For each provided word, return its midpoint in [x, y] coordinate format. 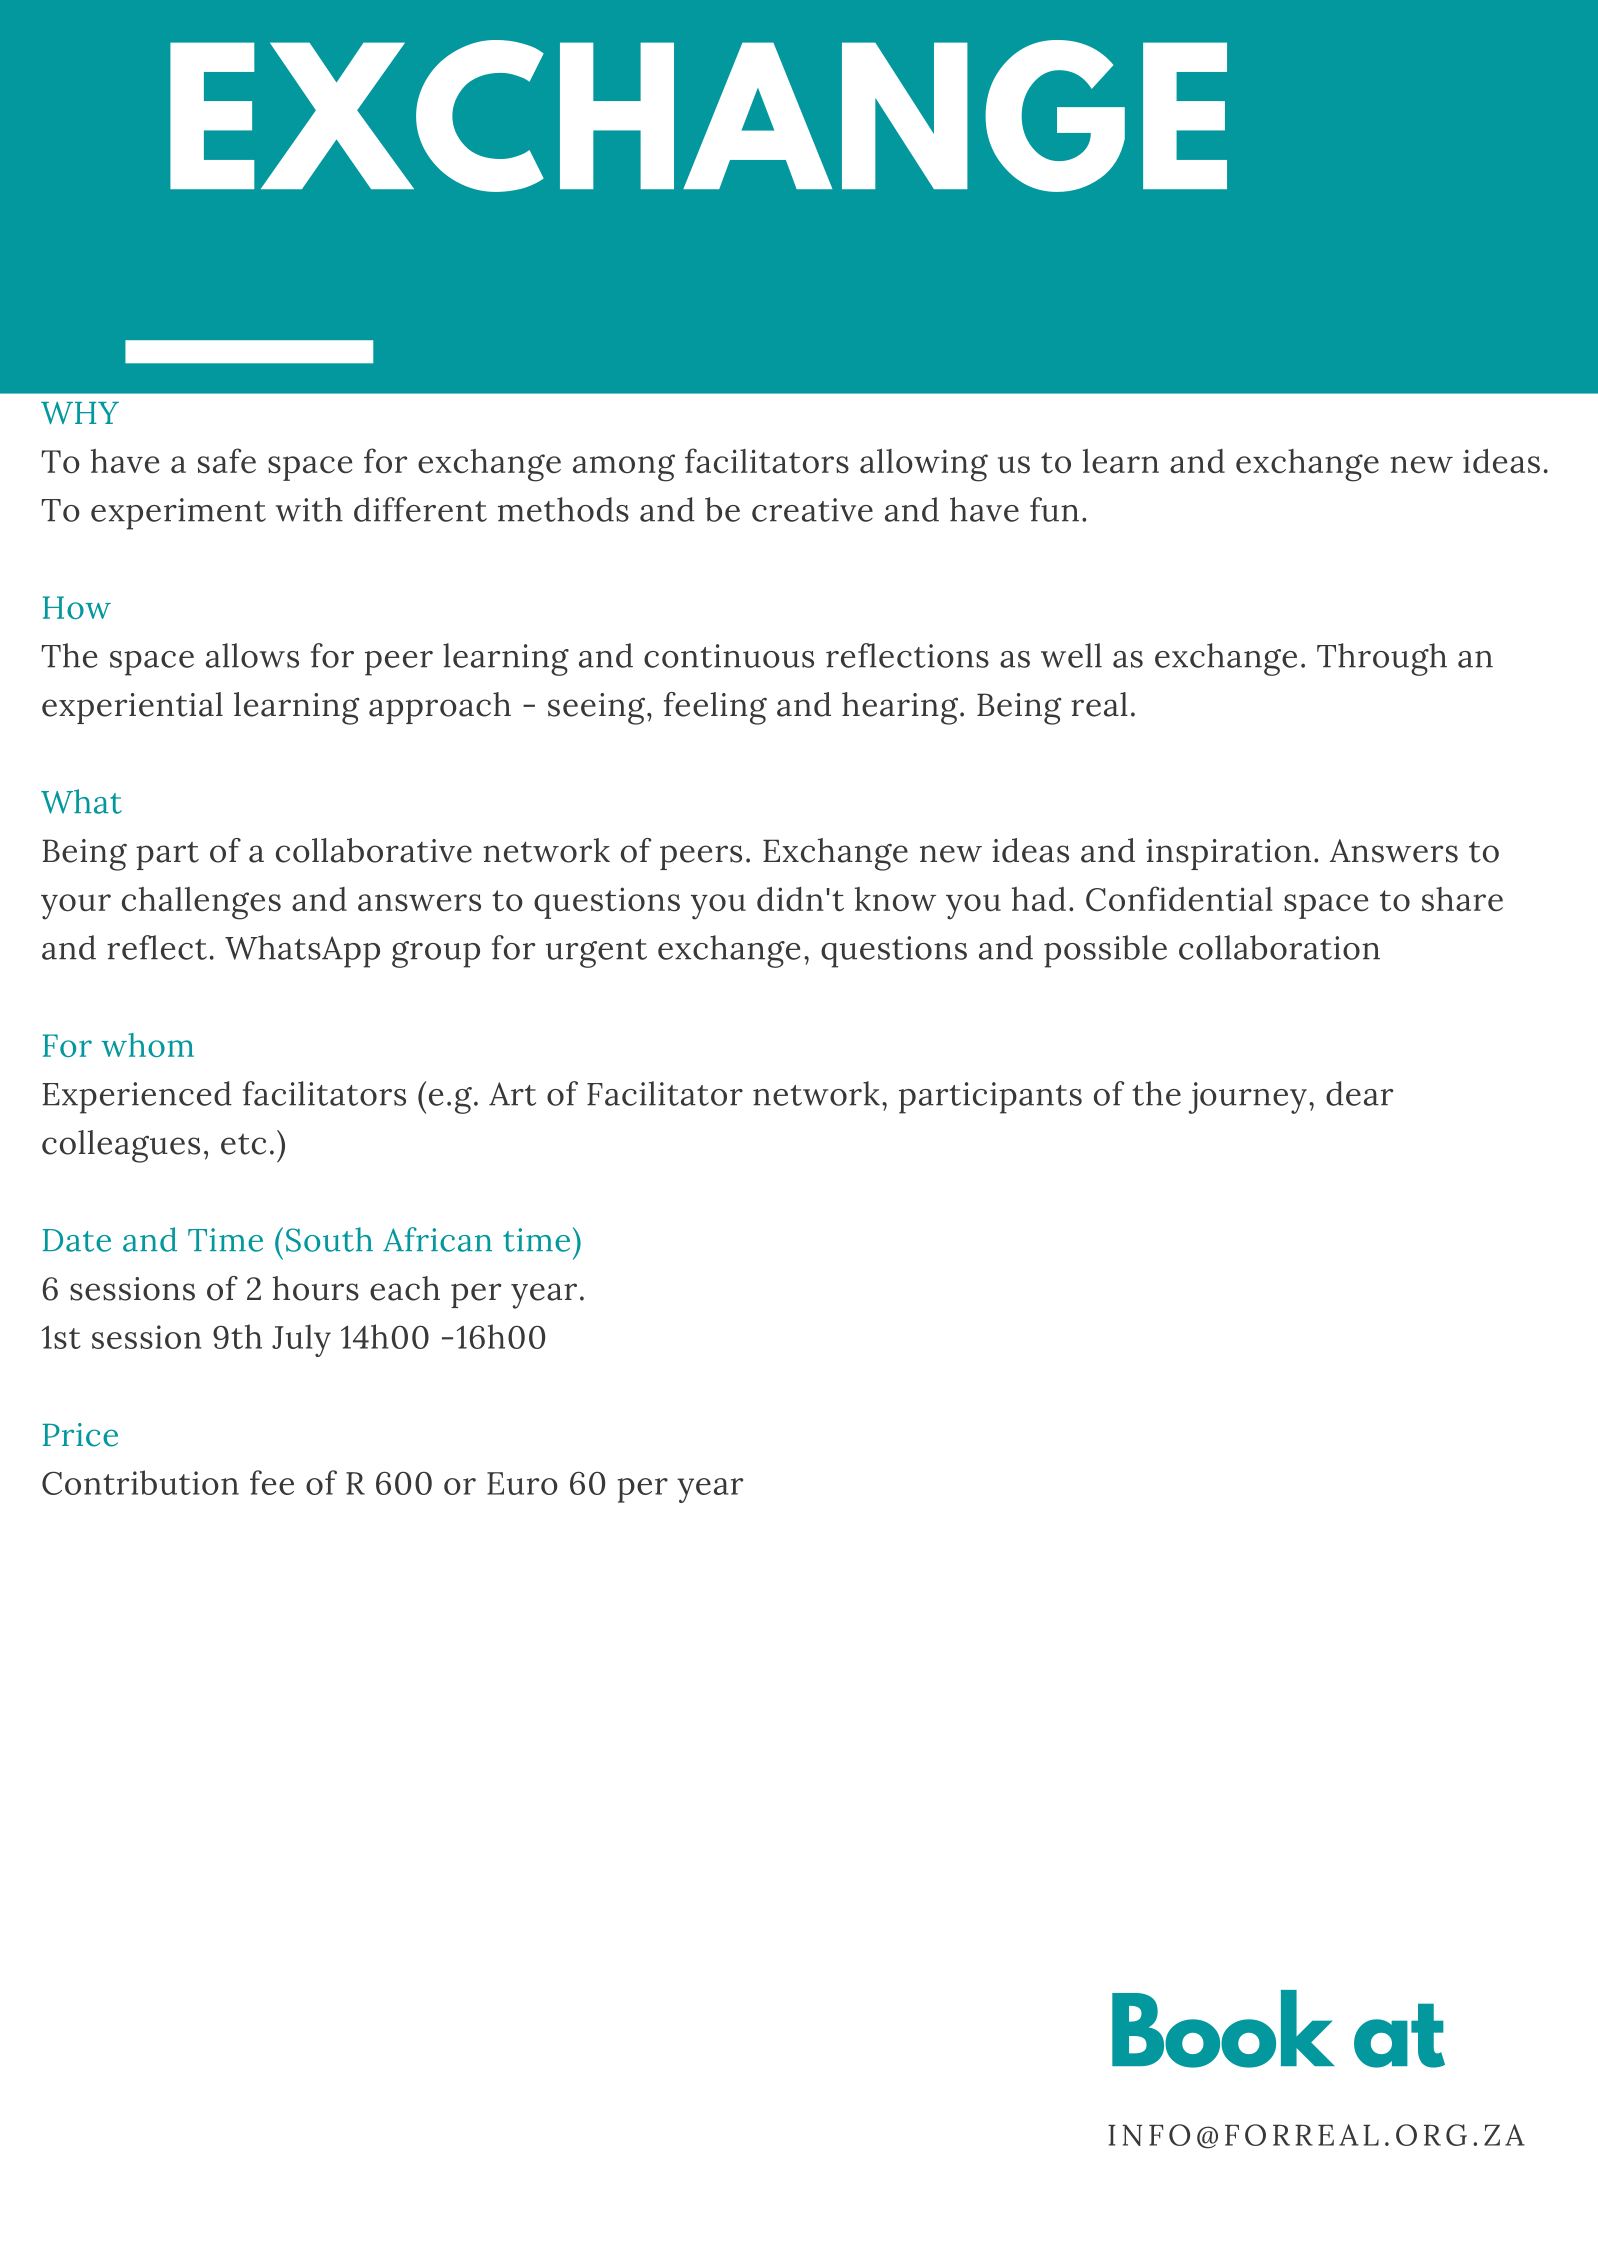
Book [1223, 2029]
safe [227, 461]
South [329, 1239]
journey [1248, 1098]
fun [1054, 509]
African [437, 1239]
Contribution [140, 1482]
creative [812, 510]
